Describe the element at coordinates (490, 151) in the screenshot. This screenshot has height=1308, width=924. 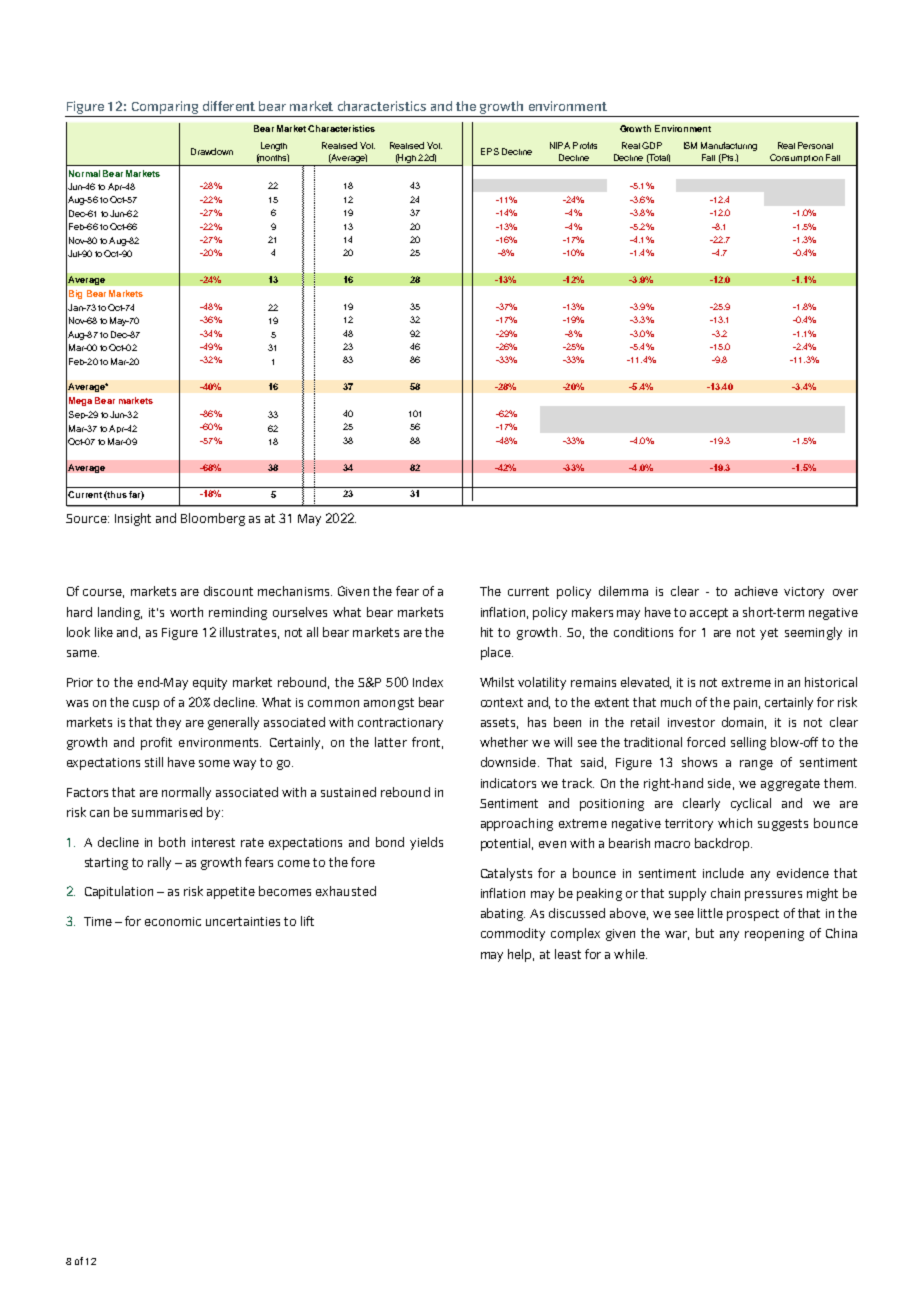
I see `EPS` at that location.
